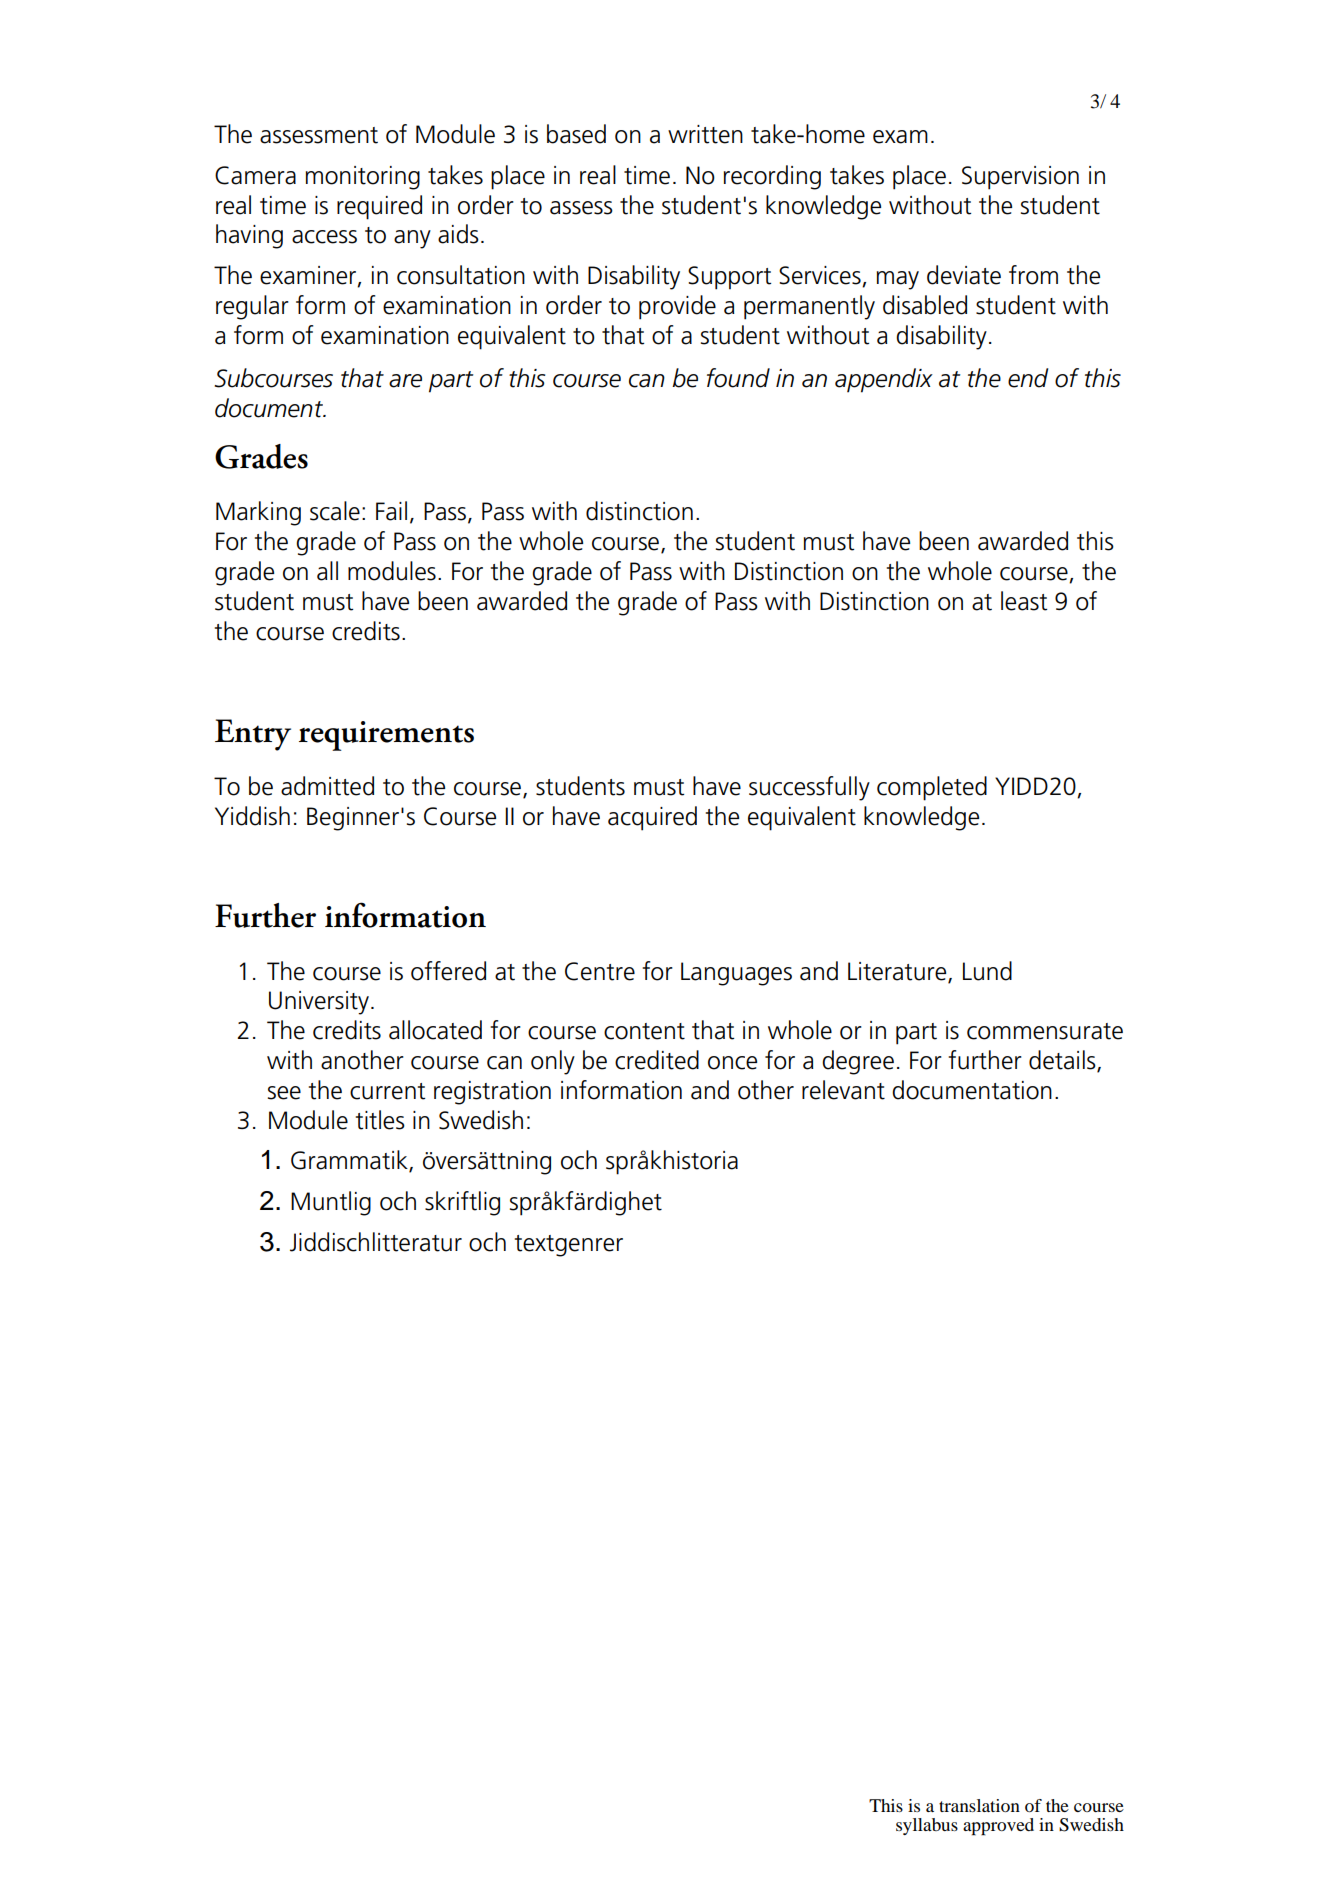  What do you see at coordinates (1063, 1061) in the screenshot?
I see `details` at bounding box center [1063, 1061].
